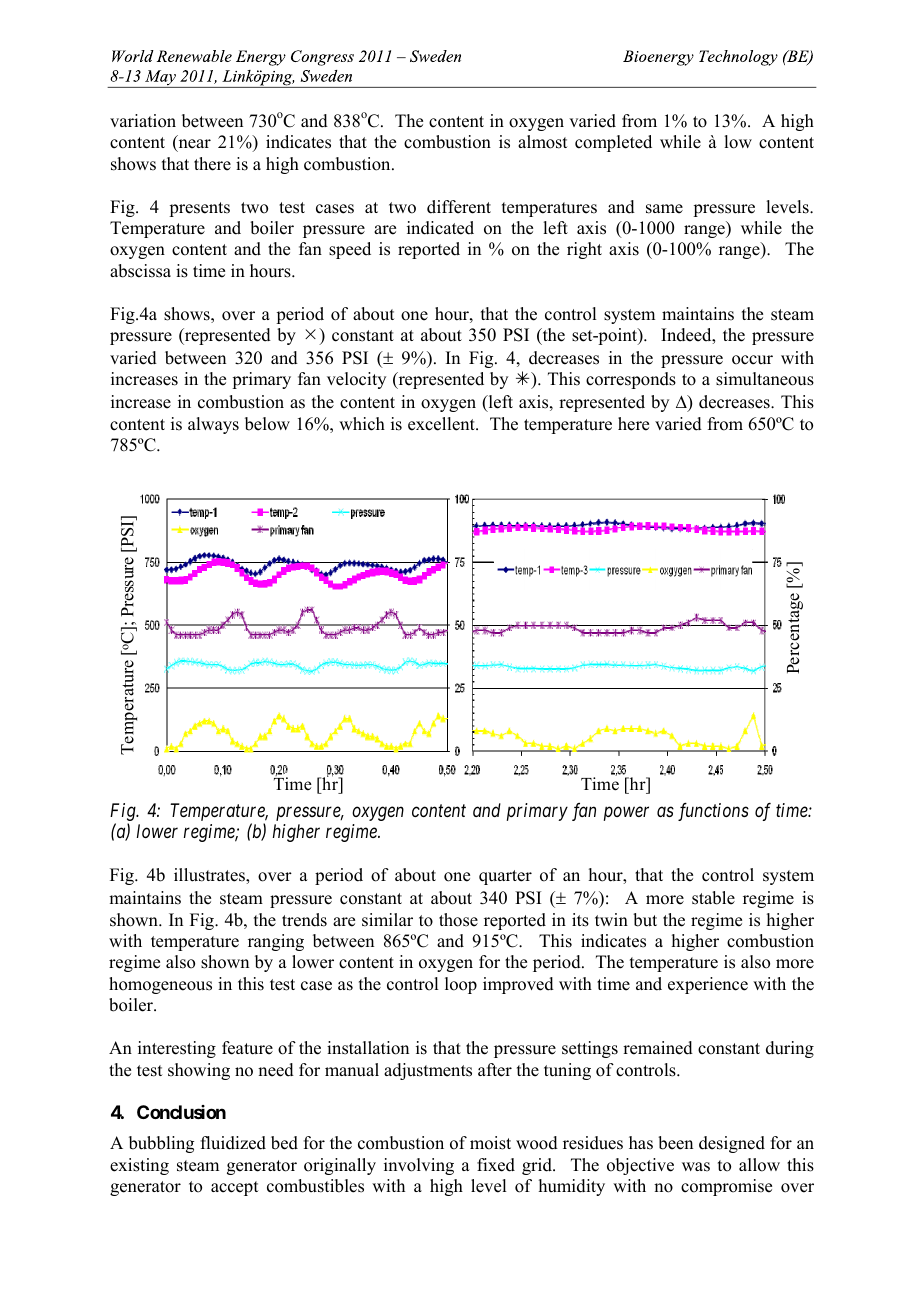 The width and height of the screenshot is (924, 1308). What do you see at coordinates (713, 811) in the screenshot?
I see `functions` at bounding box center [713, 811].
